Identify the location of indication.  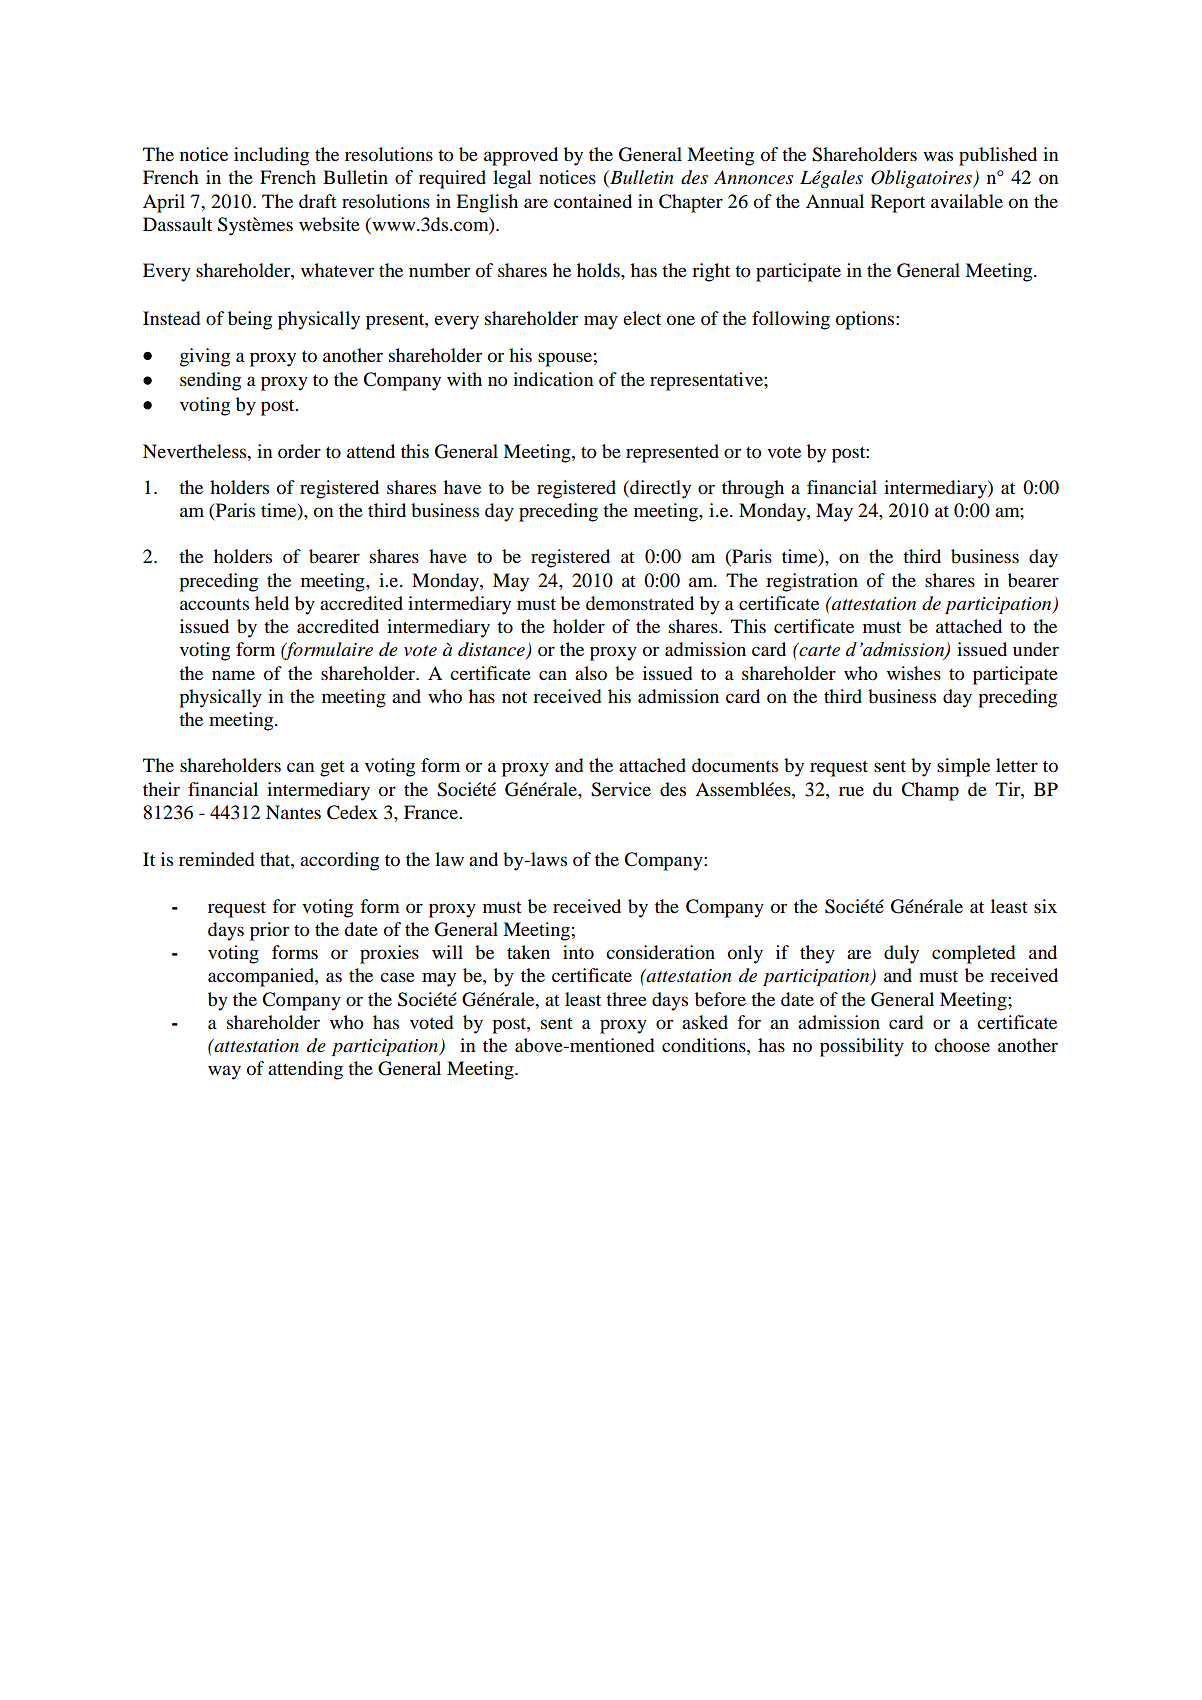
(553, 379).
